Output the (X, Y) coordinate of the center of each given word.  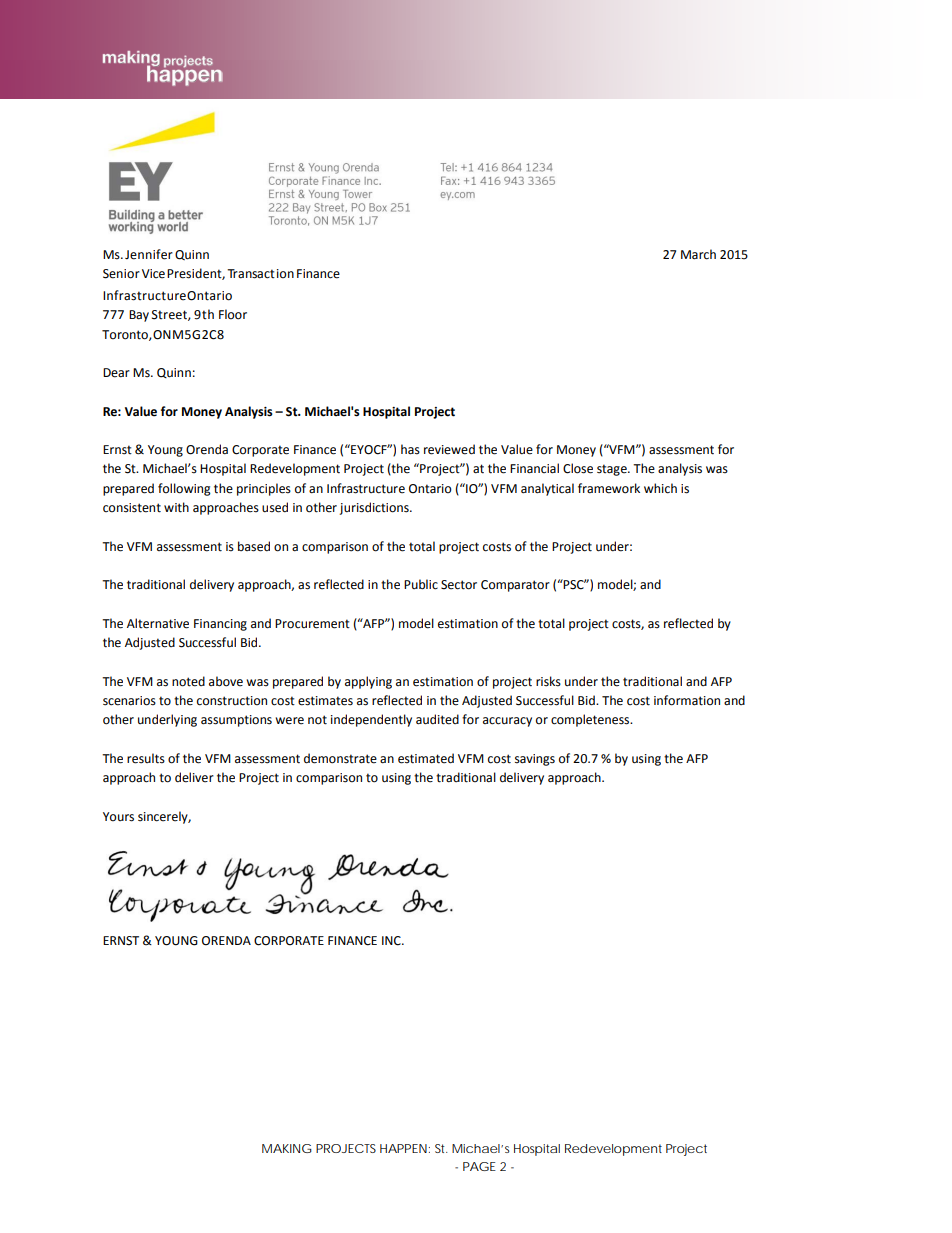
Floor (233, 314)
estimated (426, 758)
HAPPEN (403, 1148)
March (698, 254)
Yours (118, 817)
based (254, 546)
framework (609, 488)
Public (421, 584)
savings (535, 760)
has (410, 449)
